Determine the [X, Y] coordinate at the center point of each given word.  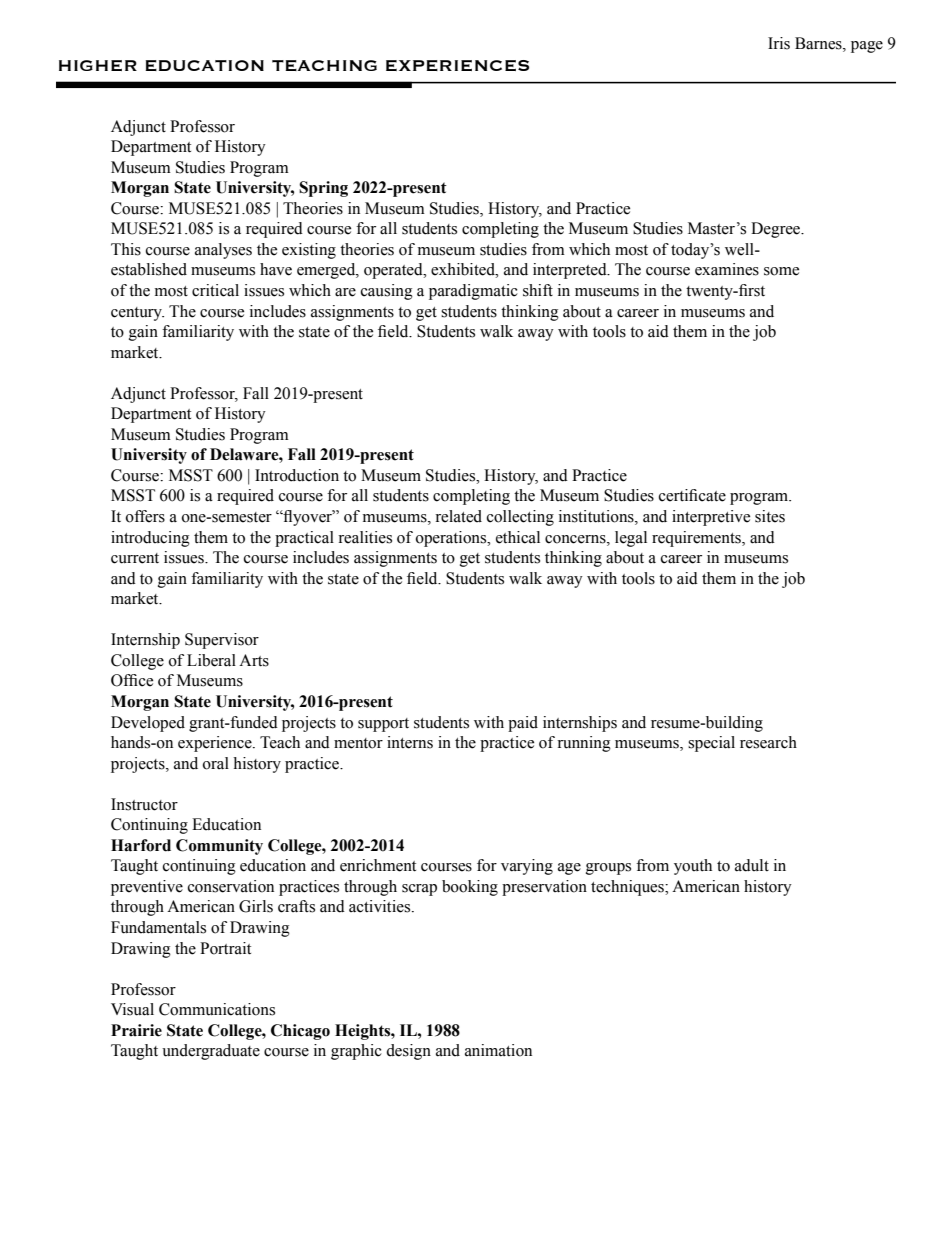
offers [145, 516]
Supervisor [222, 641]
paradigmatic [473, 292]
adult [752, 865]
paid [523, 724]
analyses [223, 251]
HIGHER [98, 65]
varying [527, 867]
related [458, 516]
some [781, 271]
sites [770, 516]
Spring [323, 189]
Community [219, 847]
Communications [217, 1009]
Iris [779, 43]
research [768, 742]
